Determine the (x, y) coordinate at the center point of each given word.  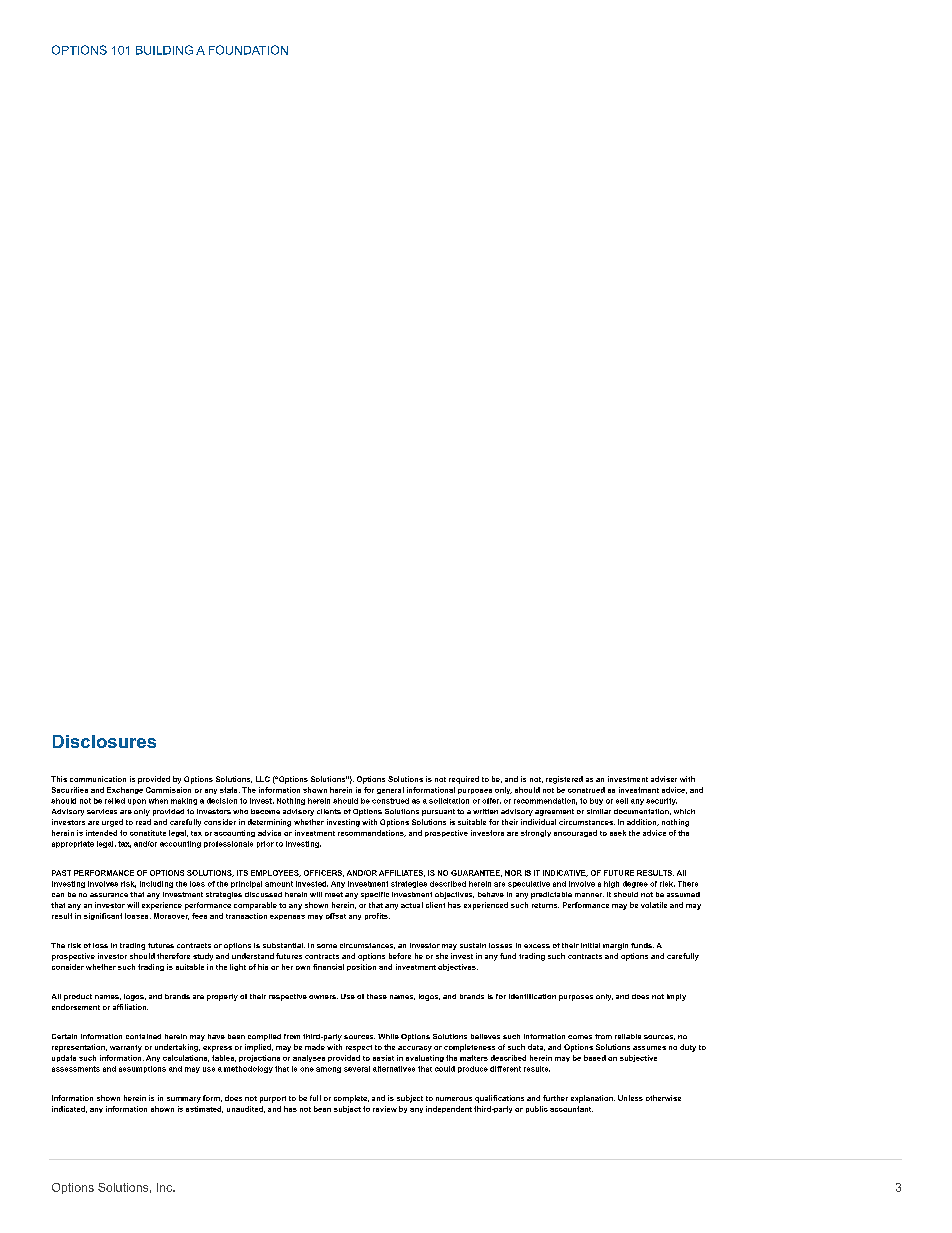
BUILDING (164, 50)
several (357, 1069)
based (595, 1058)
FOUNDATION (248, 50)
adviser (664, 779)
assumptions (142, 1069)
